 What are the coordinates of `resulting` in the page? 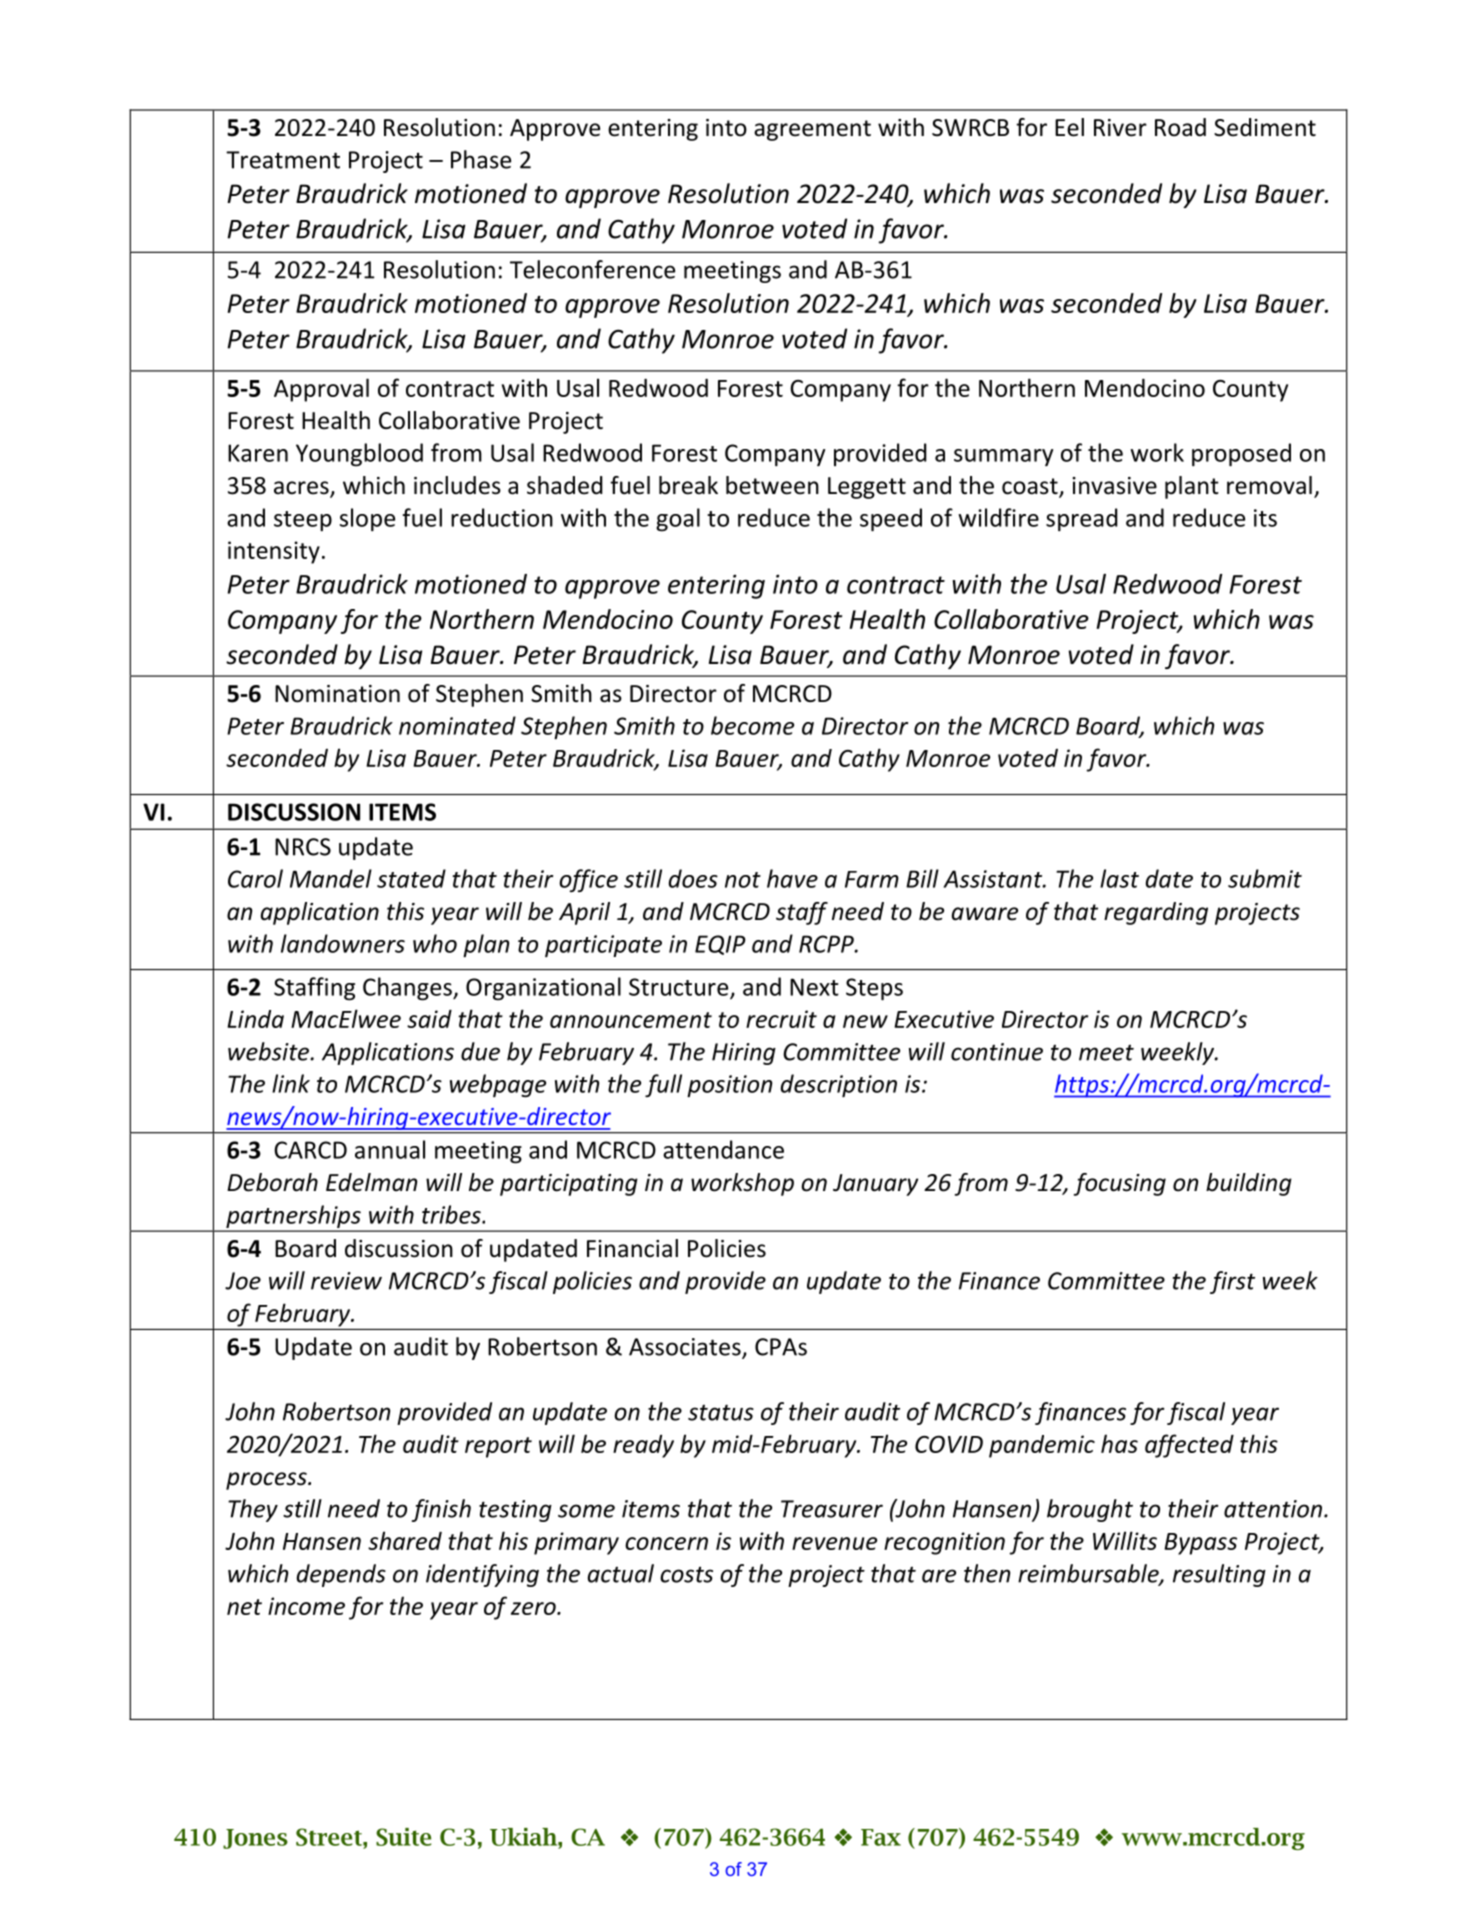 It's located at (1219, 1575).
